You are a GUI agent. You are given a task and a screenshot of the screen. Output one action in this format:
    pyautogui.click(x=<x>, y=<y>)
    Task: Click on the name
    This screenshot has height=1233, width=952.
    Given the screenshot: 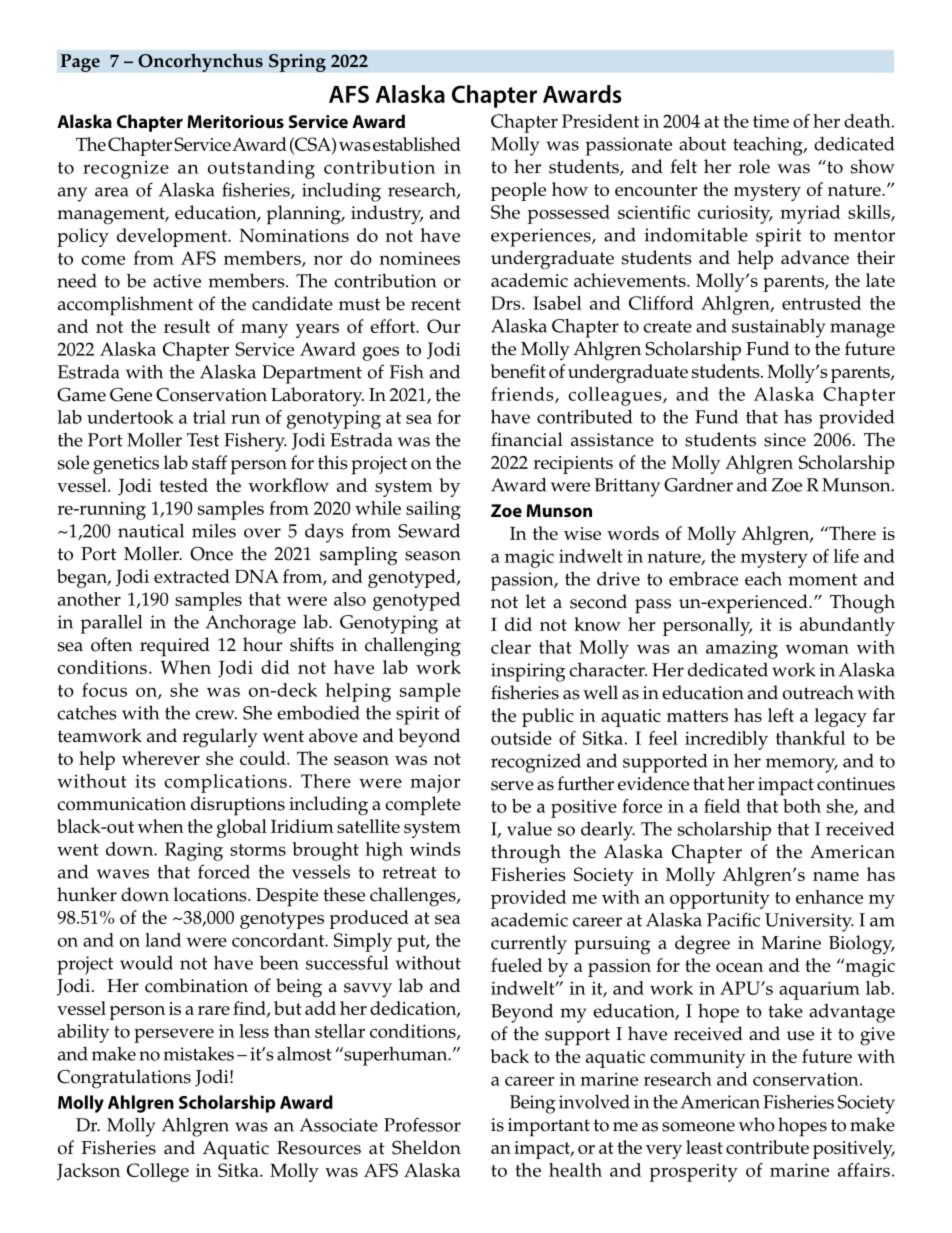 What is the action you would take?
    pyautogui.click(x=836, y=876)
